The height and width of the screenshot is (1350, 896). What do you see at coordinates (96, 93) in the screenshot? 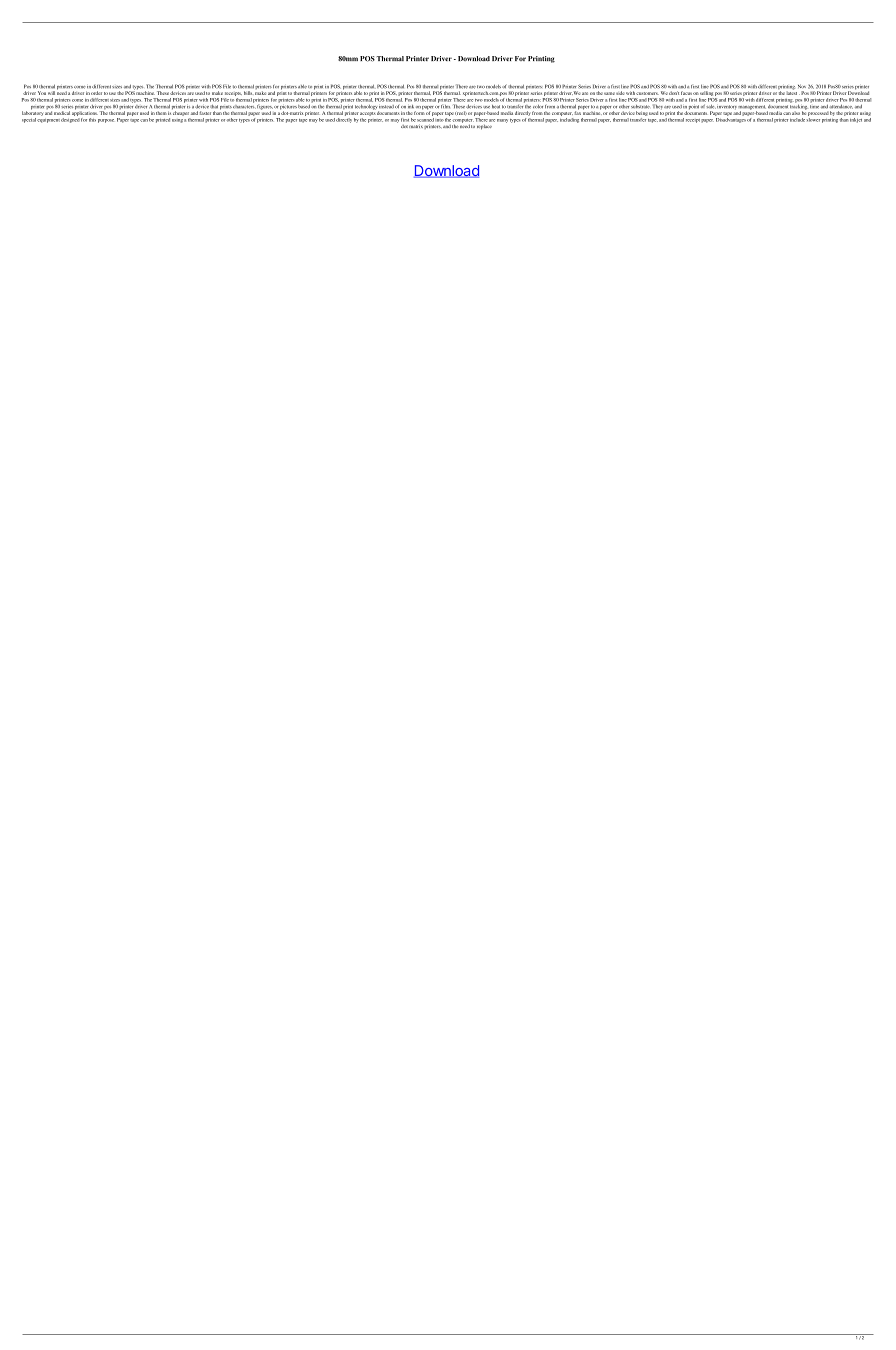
I see `order` at bounding box center [96, 93].
